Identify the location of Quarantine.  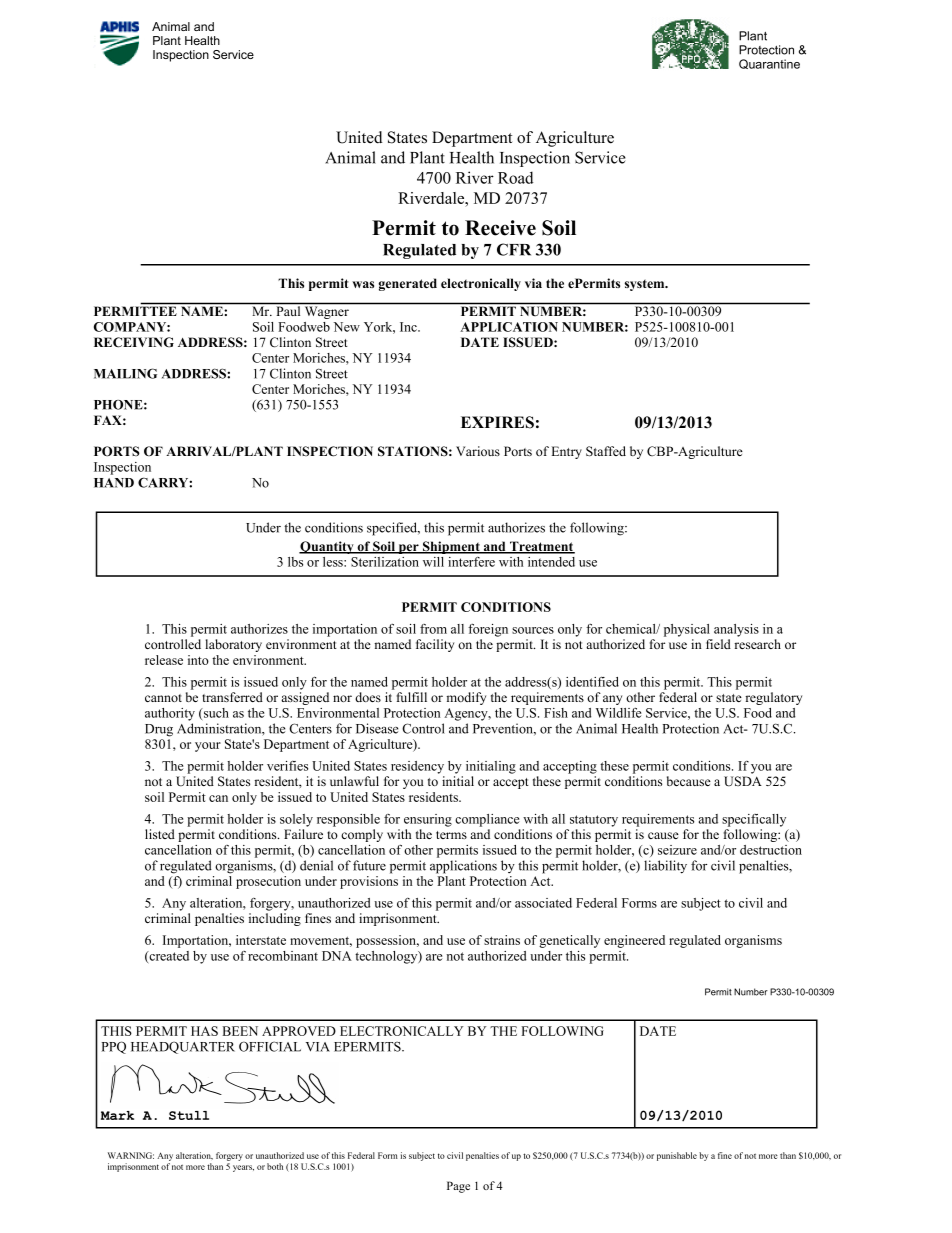
(769, 64).
